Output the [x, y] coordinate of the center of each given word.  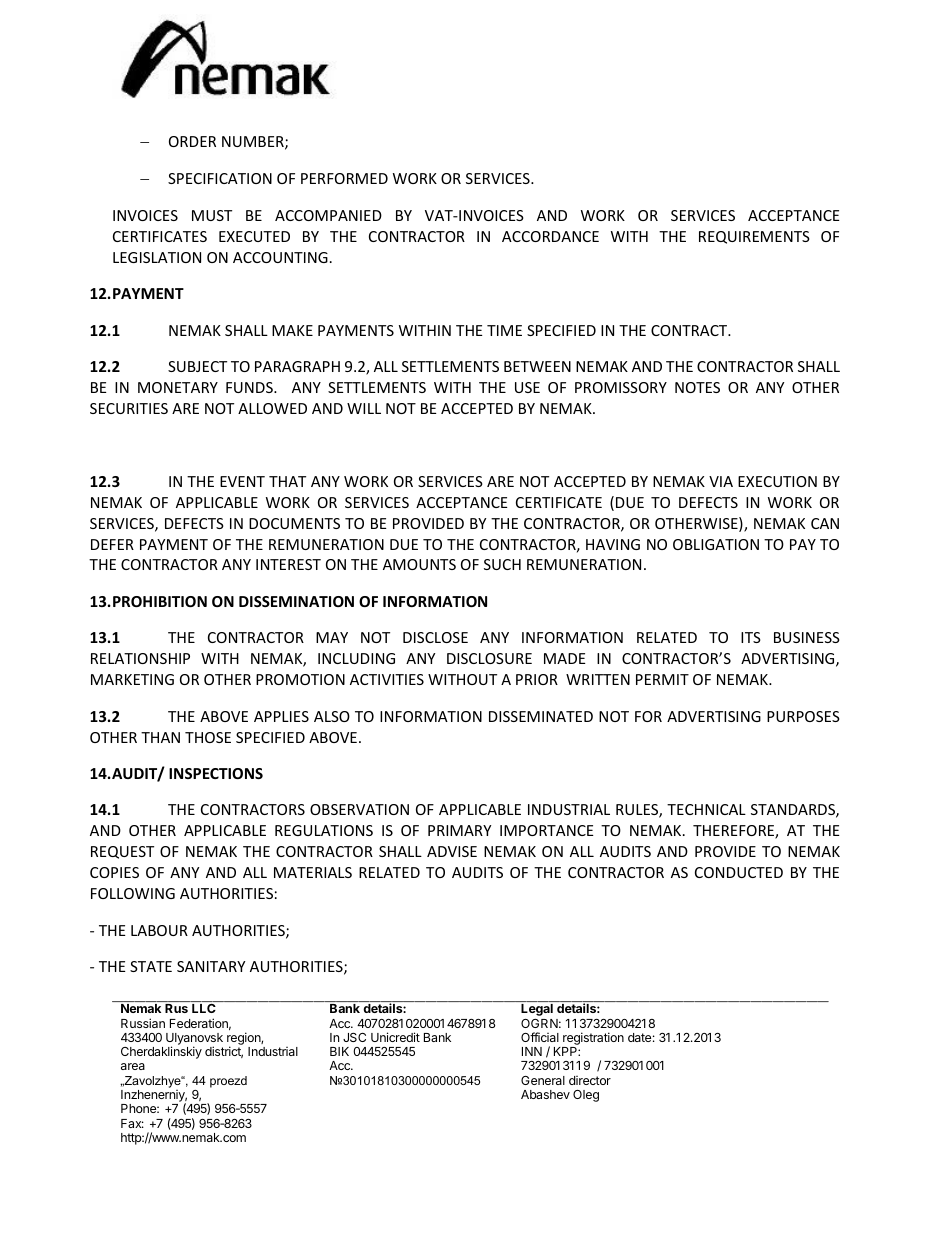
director [590, 1080]
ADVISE [452, 851]
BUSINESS [807, 637]
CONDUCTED [739, 872]
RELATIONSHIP [140, 658]
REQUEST [122, 852]
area [133, 1066]
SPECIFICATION [220, 178]
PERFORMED [344, 178]
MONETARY [178, 387]
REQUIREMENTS [754, 237]
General [543, 1080]
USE [527, 387]
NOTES [697, 387]
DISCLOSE [435, 637]
